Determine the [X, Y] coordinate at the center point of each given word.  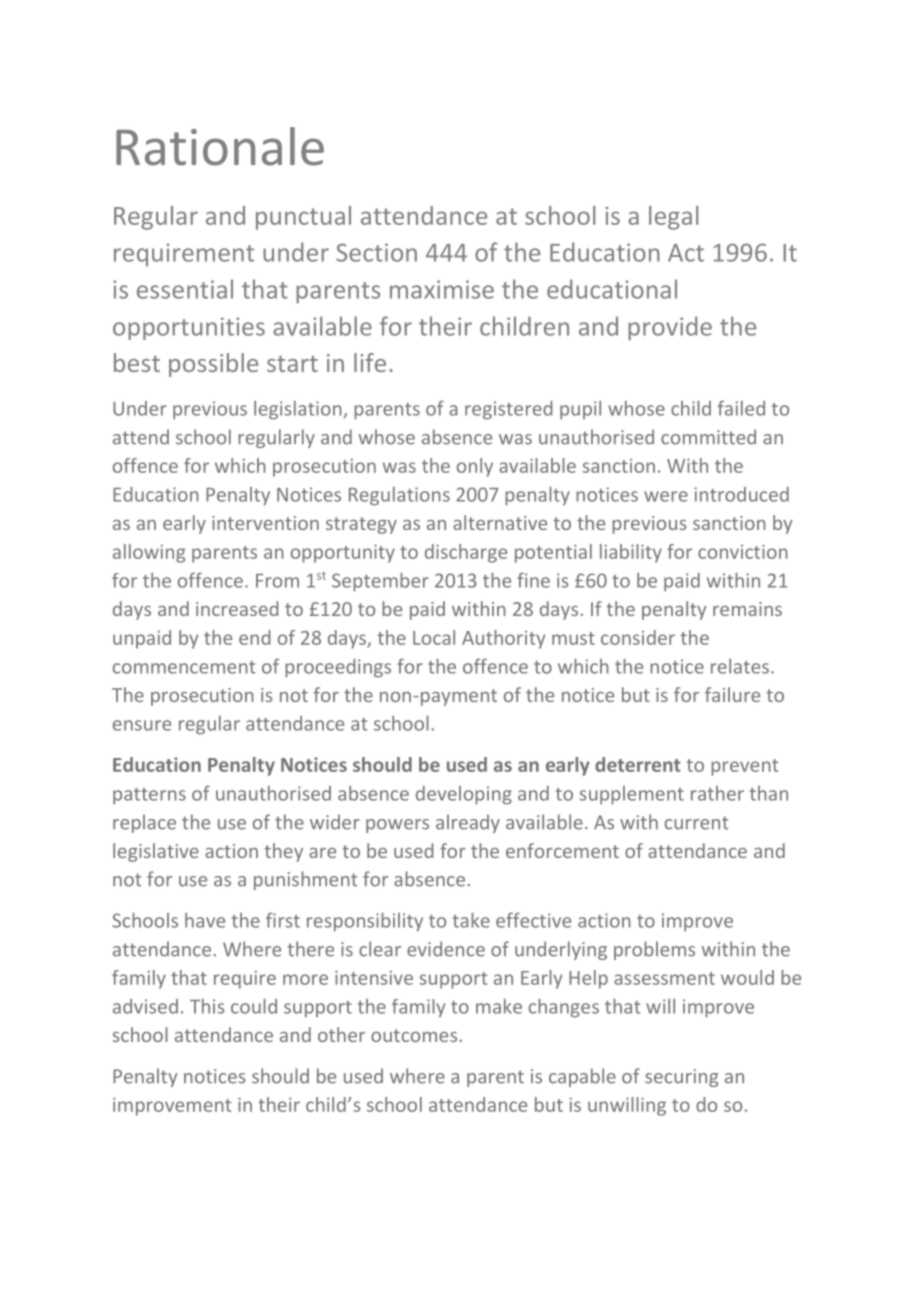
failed [741, 408]
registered [508, 410]
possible [213, 365]
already [468, 823]
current [696, 823]
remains [747, 609]
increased [237, 608]
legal [673, 218]
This [207, 1006]
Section [376, 252]
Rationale [220, 146]
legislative [156, 852]
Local [434, 637]
